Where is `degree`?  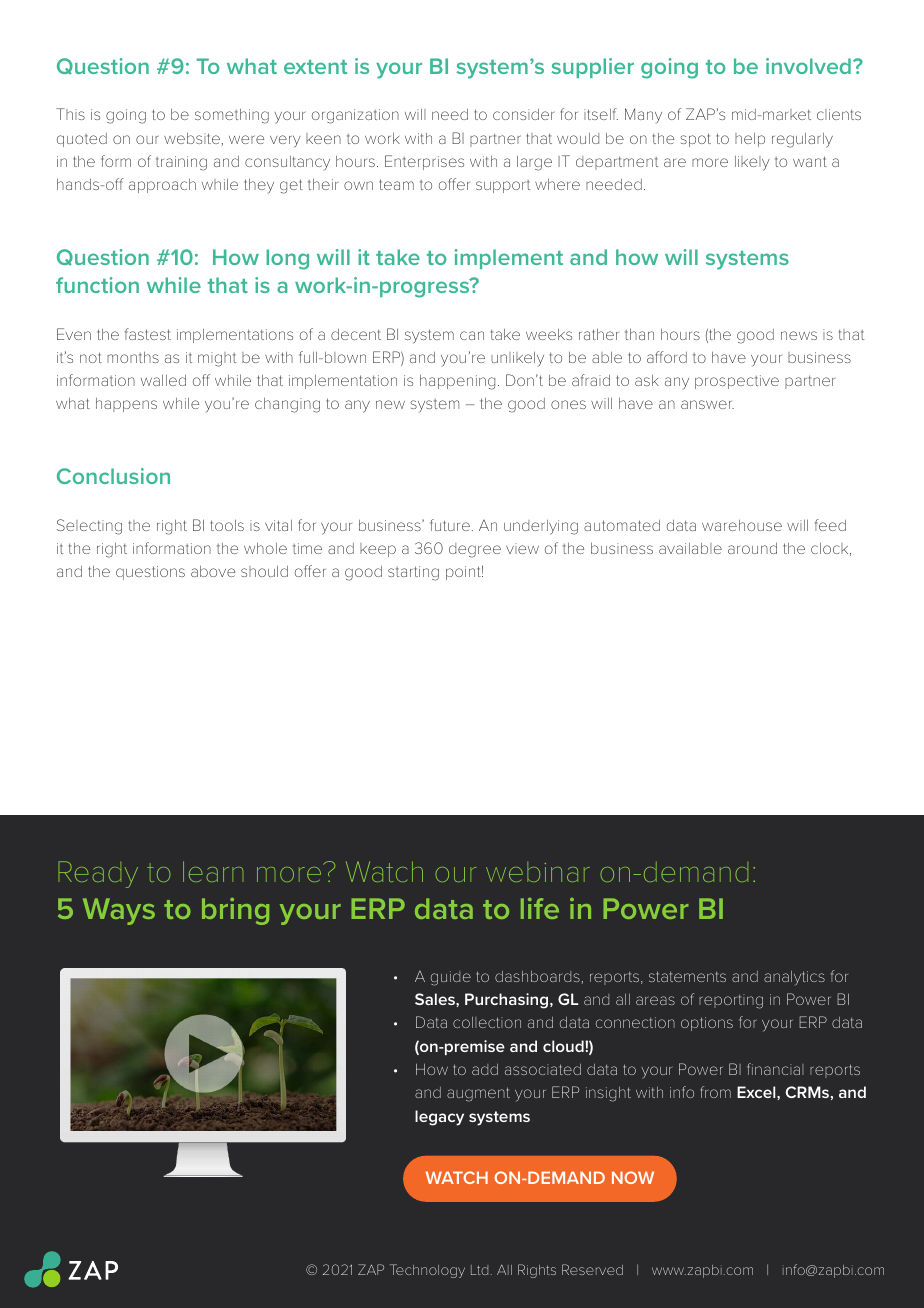
degree is located at coordinates (475, 550).
